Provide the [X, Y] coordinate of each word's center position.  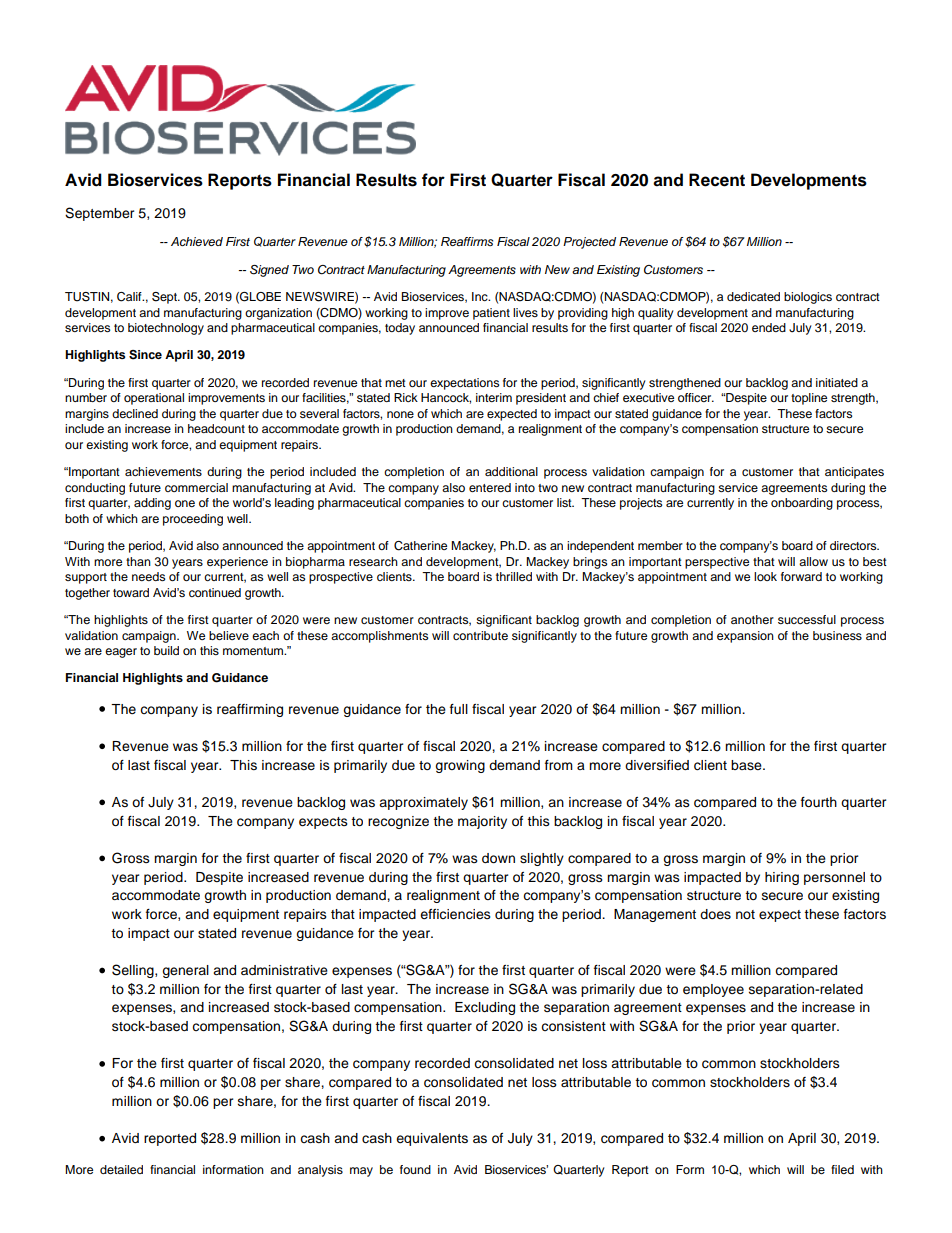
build [166, 650]
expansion [745, 637]
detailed [121, 1169]
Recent [717, 180]
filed [842, 1169]
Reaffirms [467, 241]
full [459, 709]
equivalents [432, 1139]
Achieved [197, 241]
